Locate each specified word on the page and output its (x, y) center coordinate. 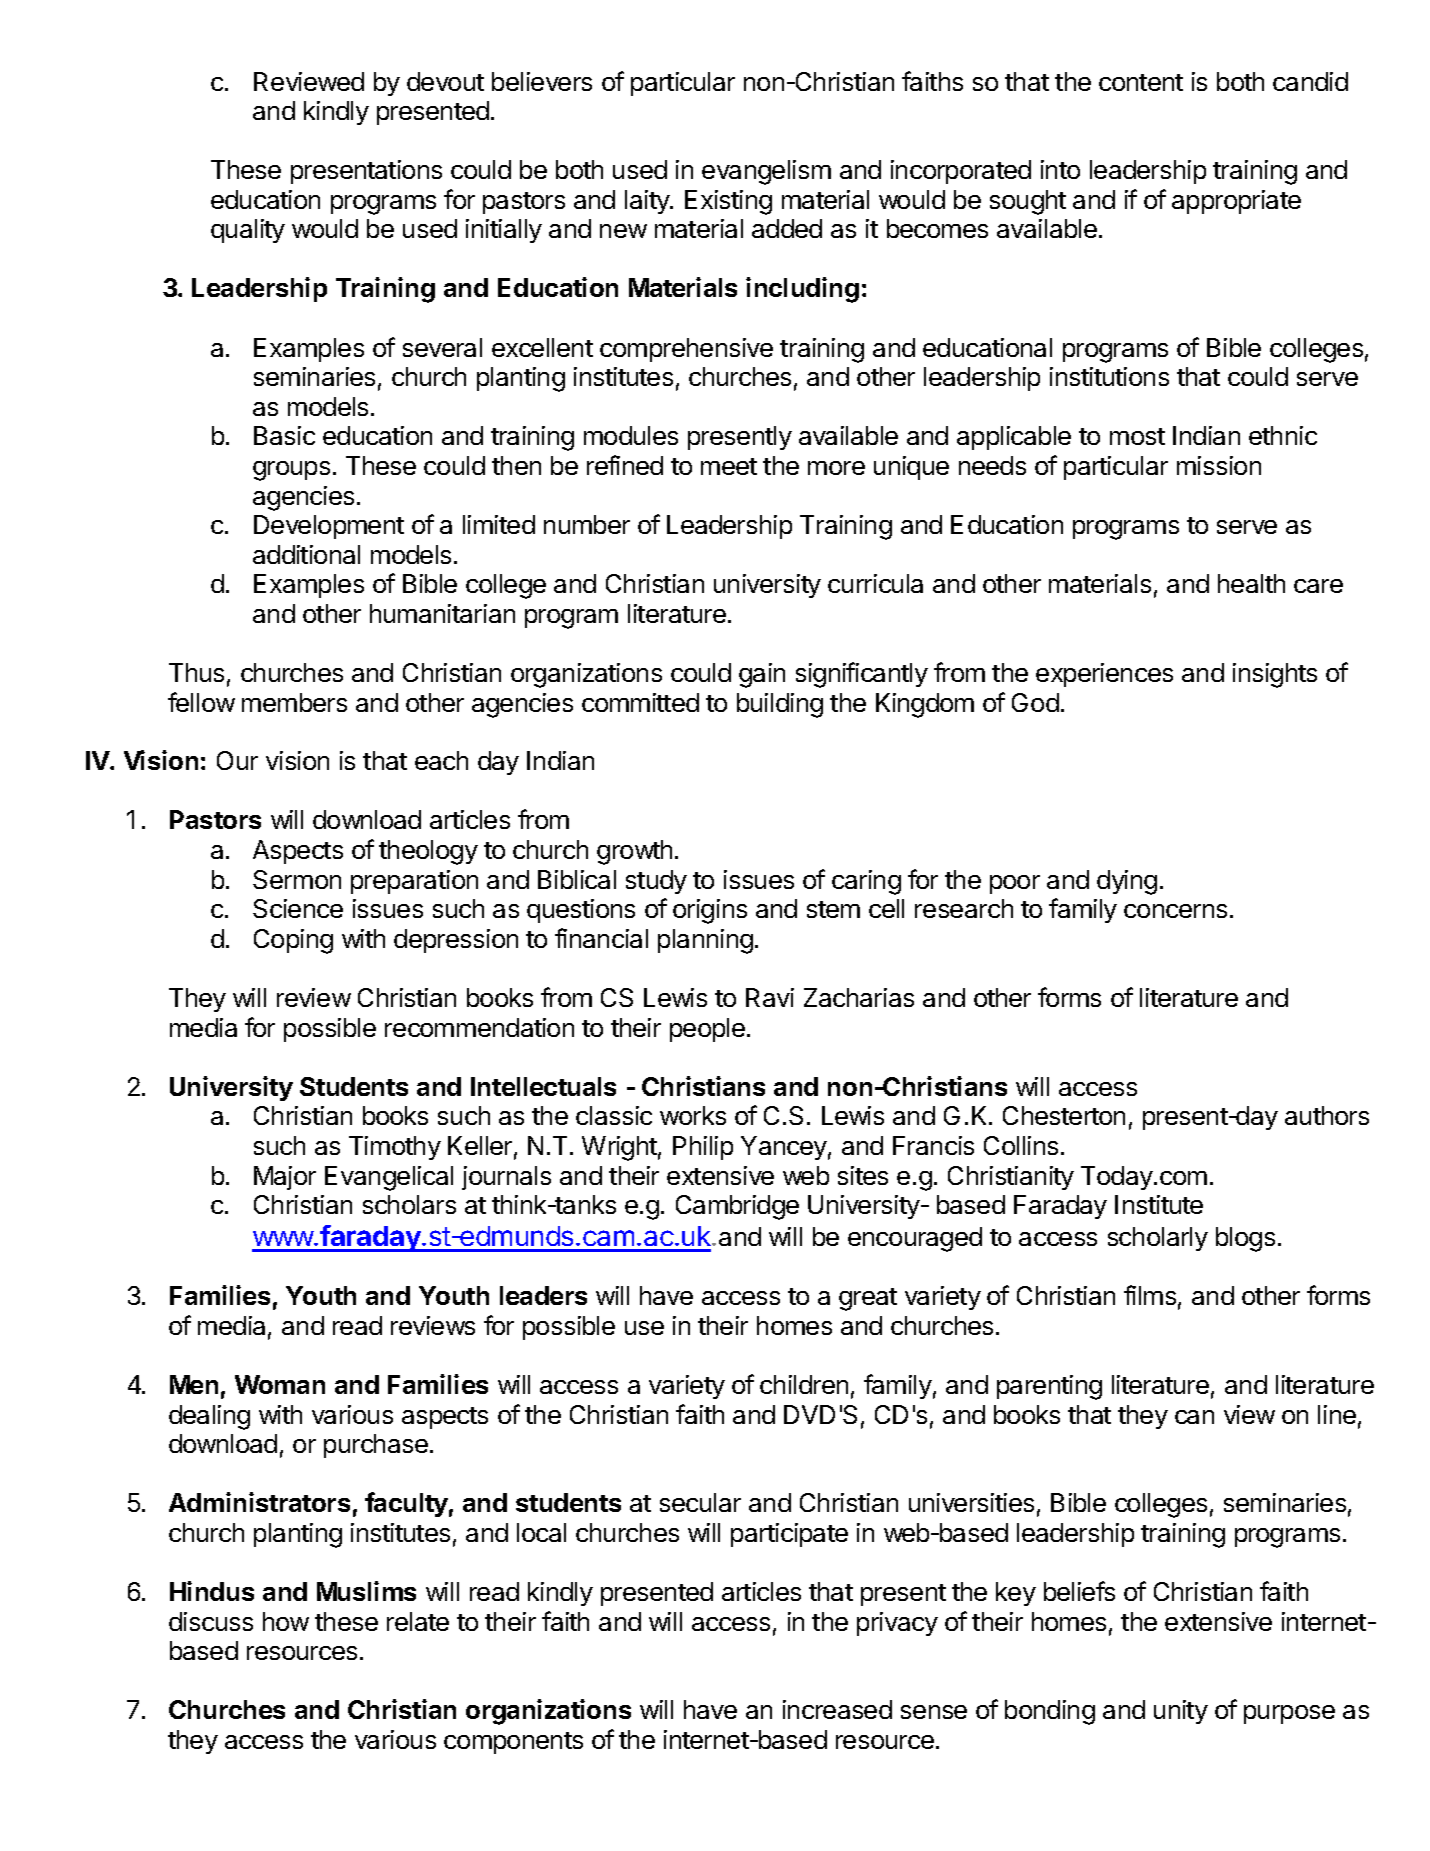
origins (710, 911)
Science (298, 908)
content (1141, 82)
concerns (1175, 911)
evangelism (766, 172)
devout (445, 81)
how (286, 1621)
